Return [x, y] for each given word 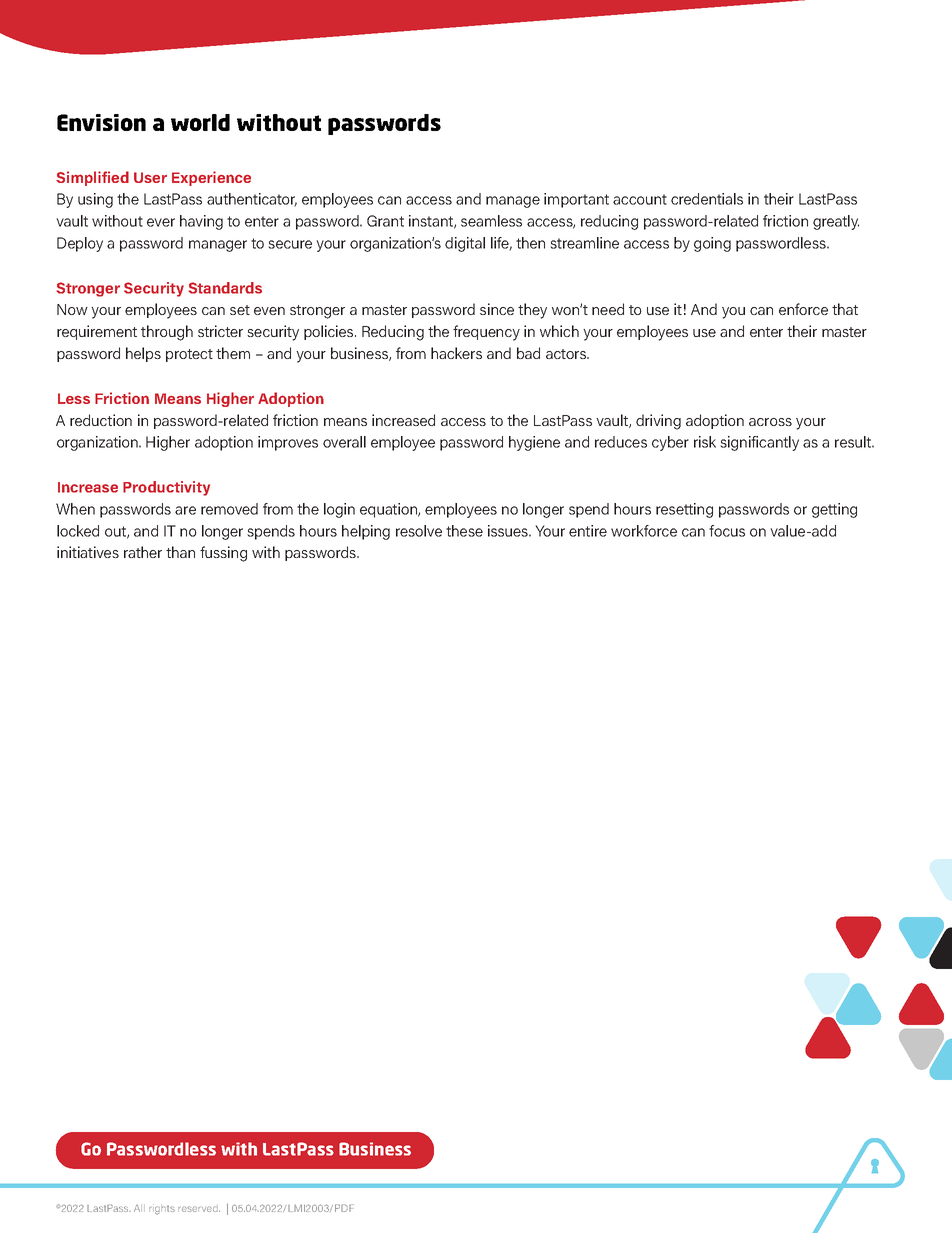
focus [727, 531]
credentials [707, 199]
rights [162, 1210]
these [464, 531]
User [150, 177]
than [180, 552]
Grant [385, 221]
